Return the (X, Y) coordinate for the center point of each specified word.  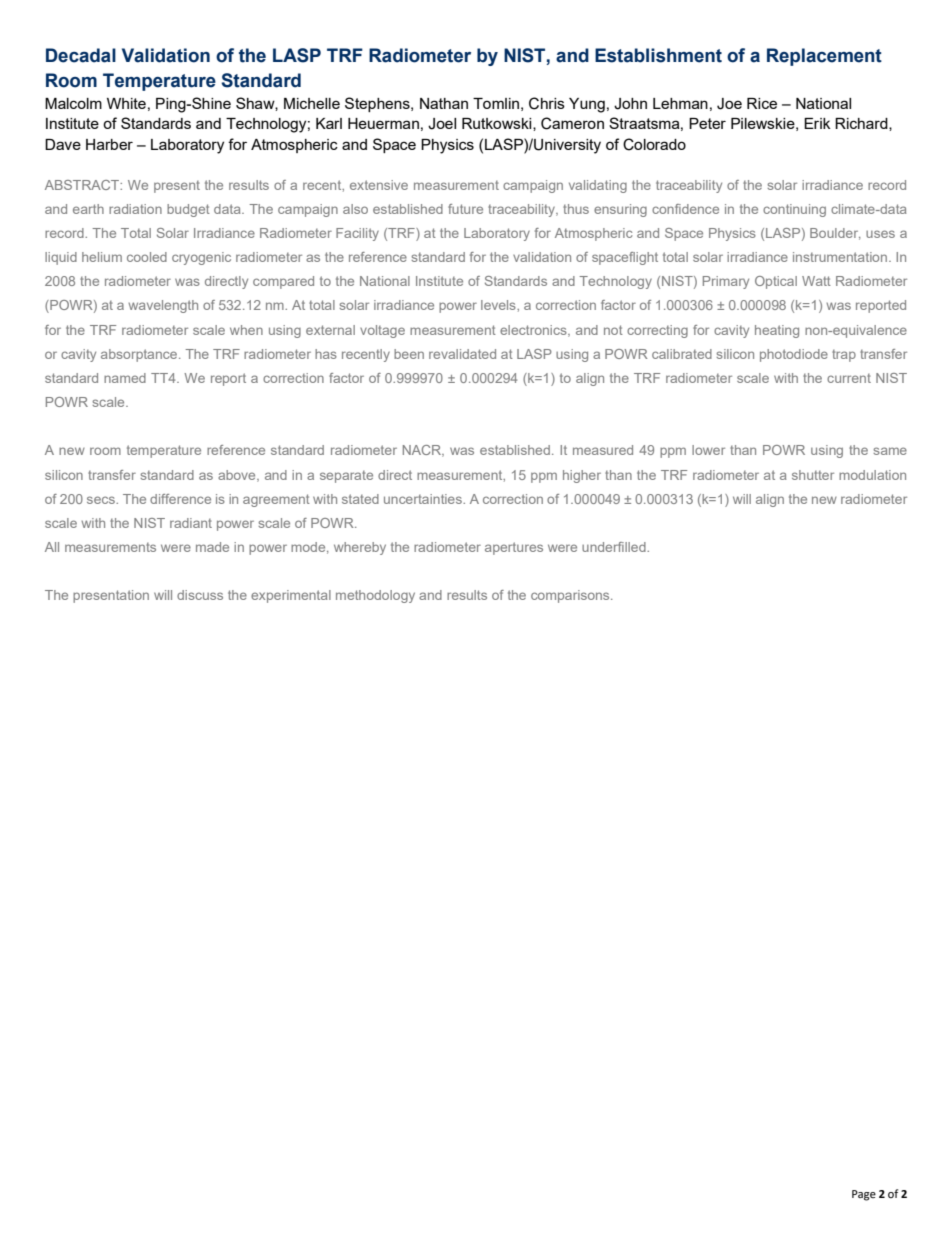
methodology (375, 596)
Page (864, 1195)
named (125, 378)
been (409, 354)
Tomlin (496, 103)
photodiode (794, 355)
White (126, 103)
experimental (291, 596)
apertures (514, 548)
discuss (200, 595)
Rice (762, 103)
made (212, 547)
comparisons (571, 596)
